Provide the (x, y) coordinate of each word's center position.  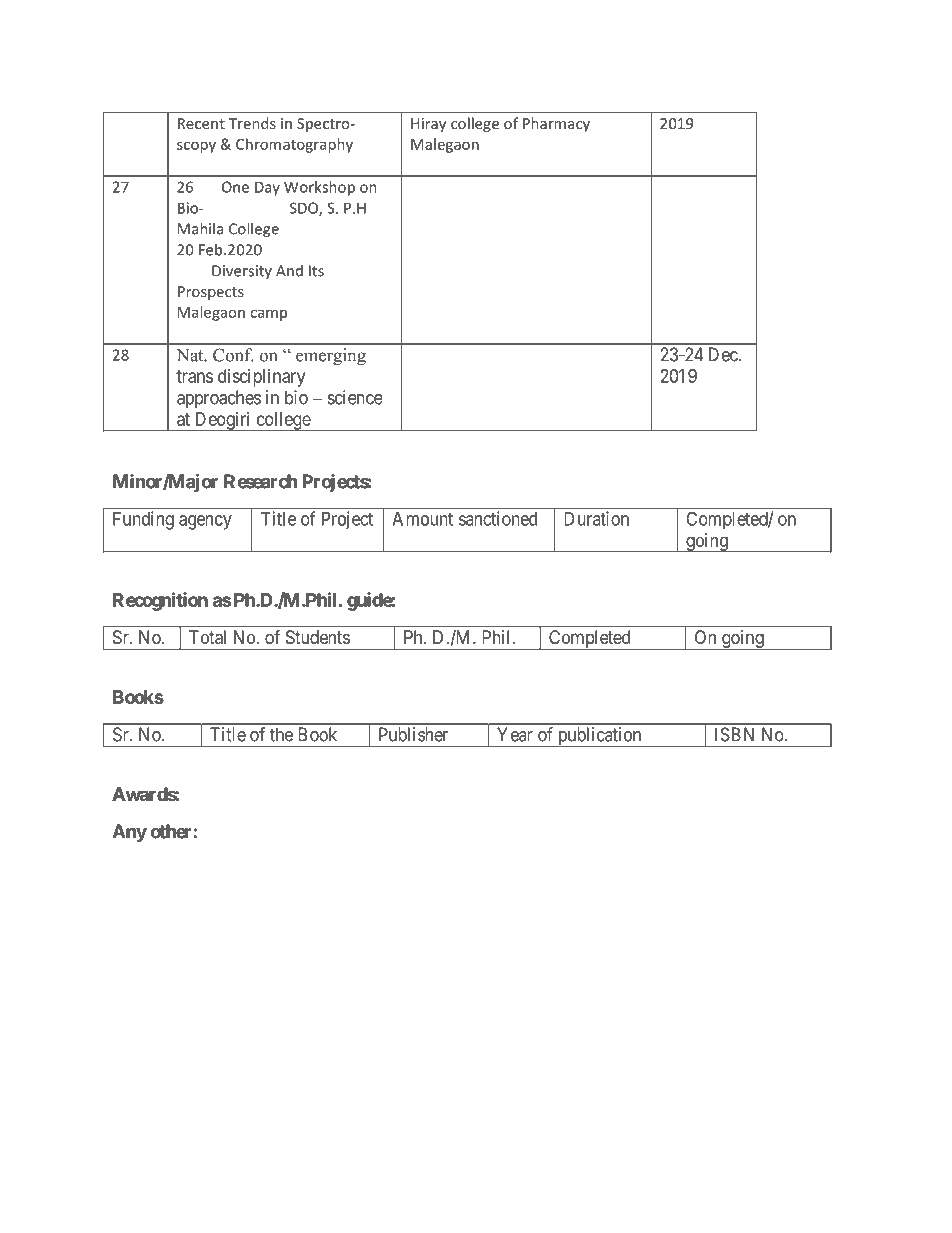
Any (129, 833)
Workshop (319, 188)
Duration (596, 518)
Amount (422, 519)
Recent (201, 123)
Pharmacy (556, 124)
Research (260, 481)
